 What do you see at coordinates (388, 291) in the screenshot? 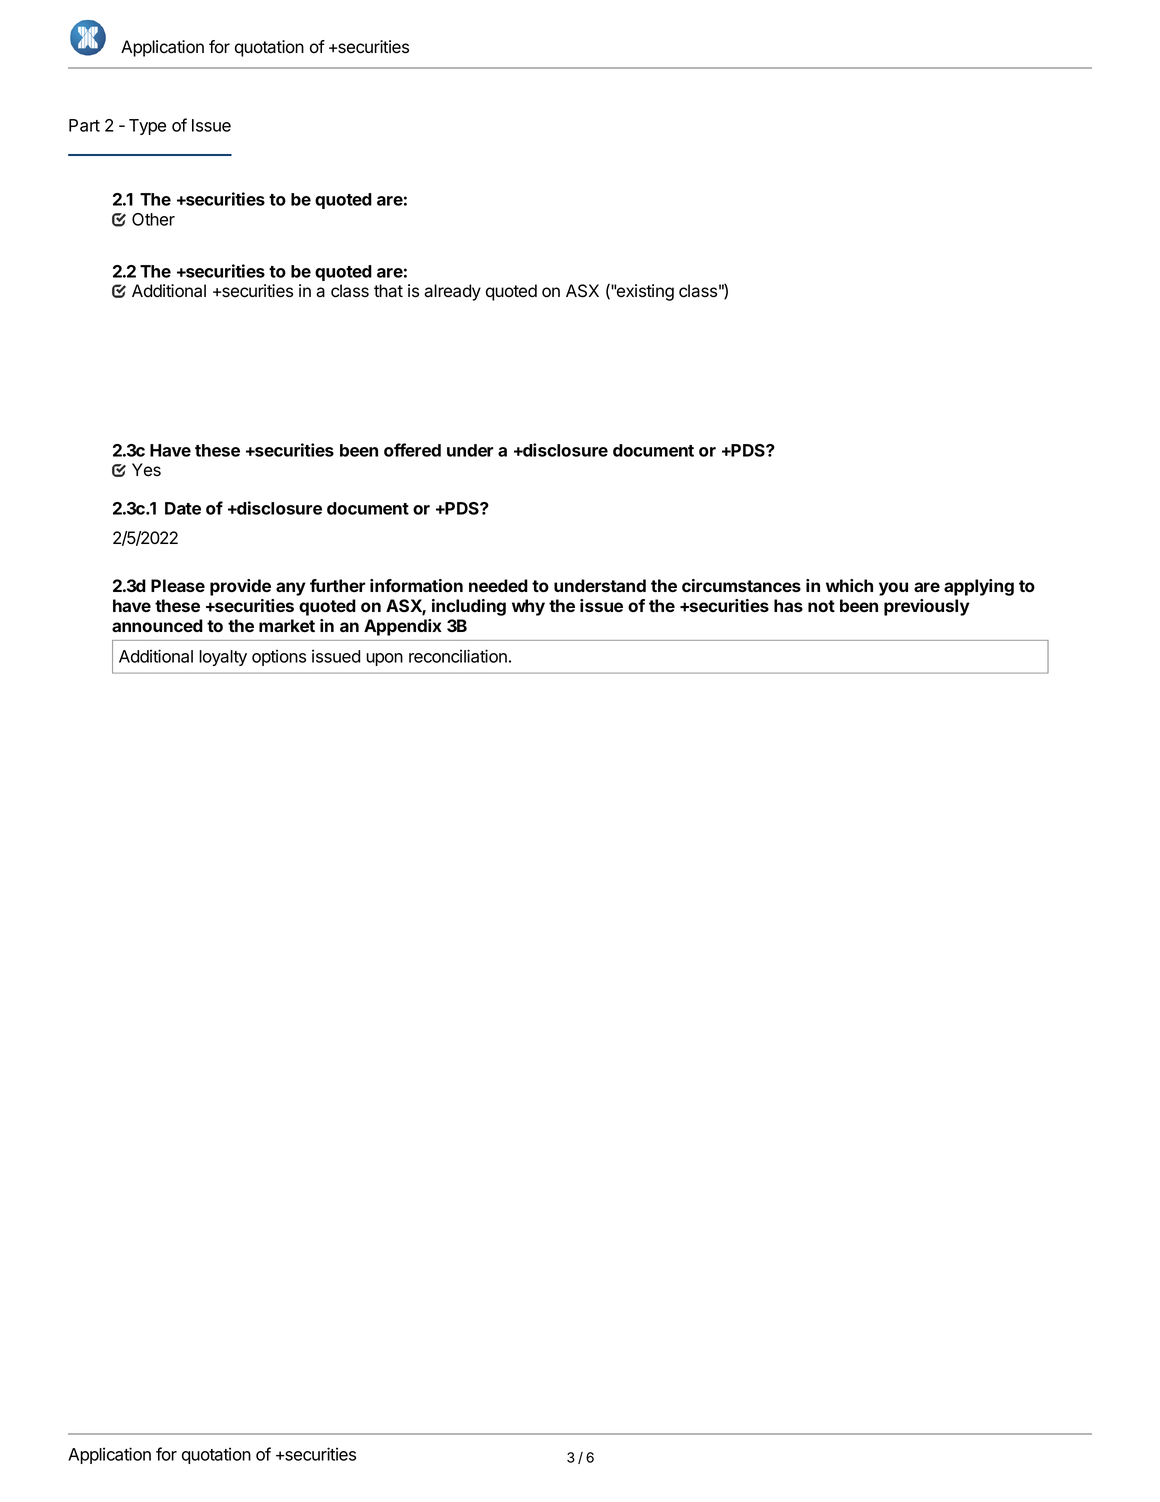
I see `that` at bounding box center [388, 291].
